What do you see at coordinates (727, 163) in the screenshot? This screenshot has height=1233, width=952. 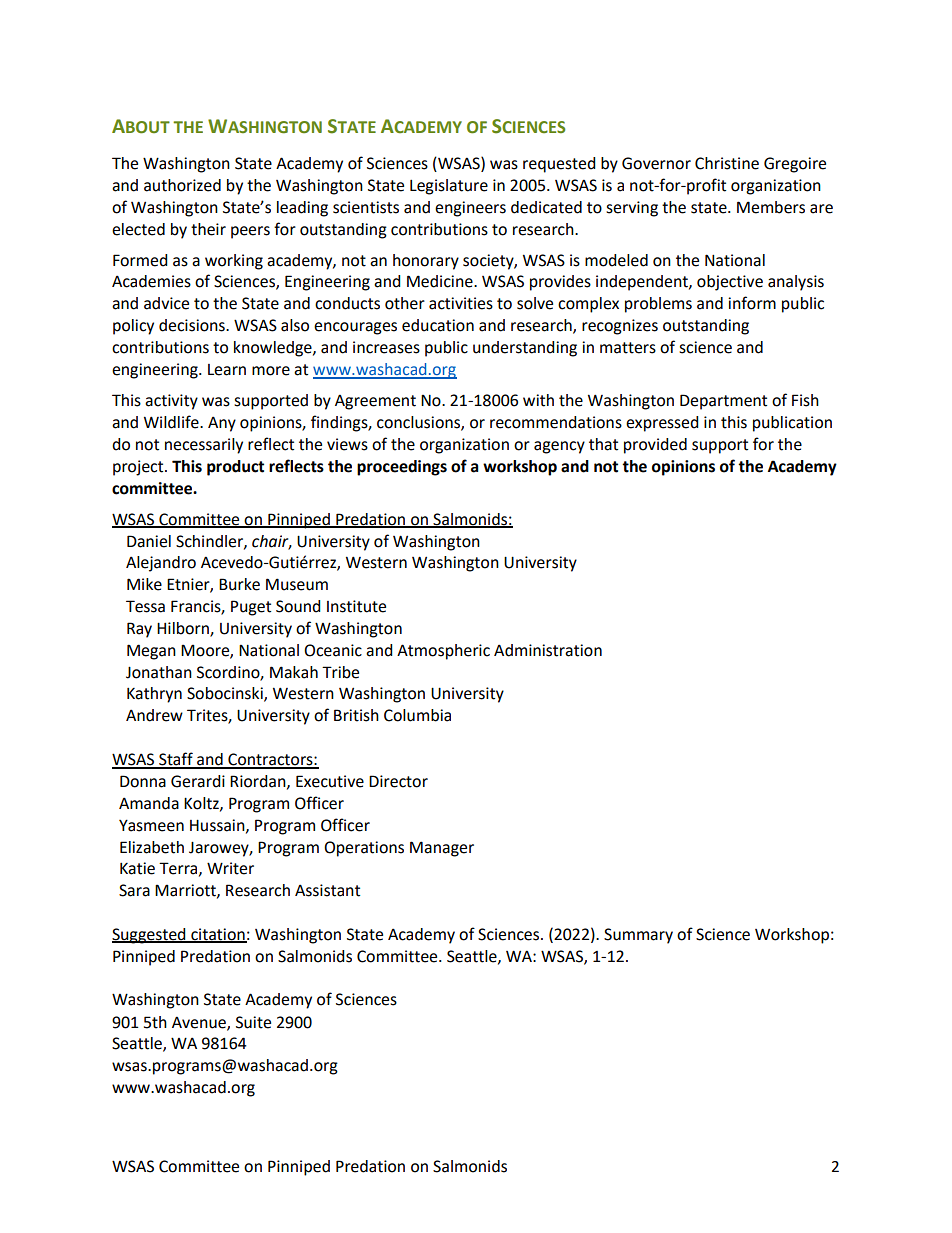 I see `Christine` at bounding box center [727, 163].
